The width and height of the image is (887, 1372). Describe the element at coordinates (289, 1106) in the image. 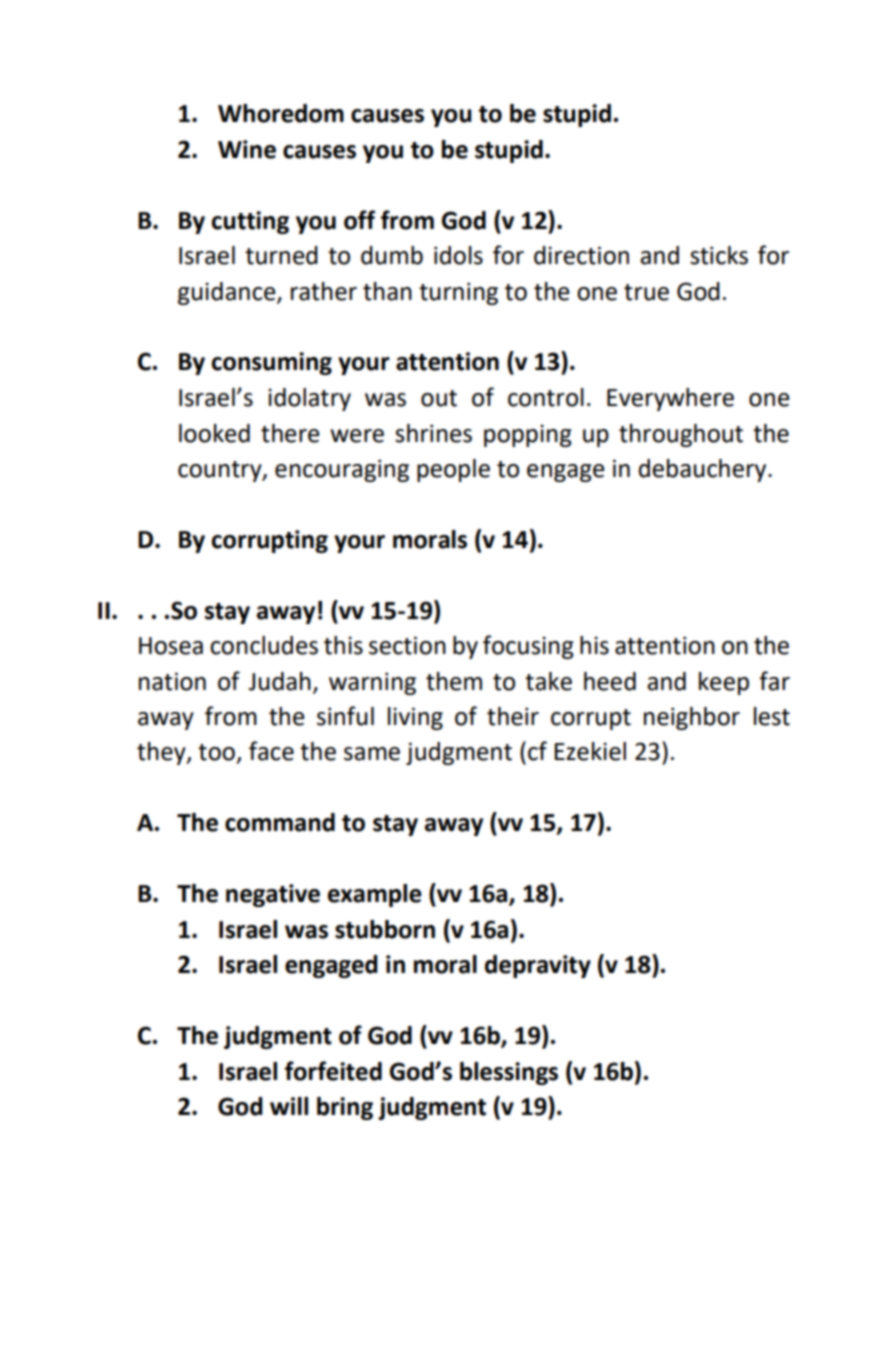

I see `will` at that location.
